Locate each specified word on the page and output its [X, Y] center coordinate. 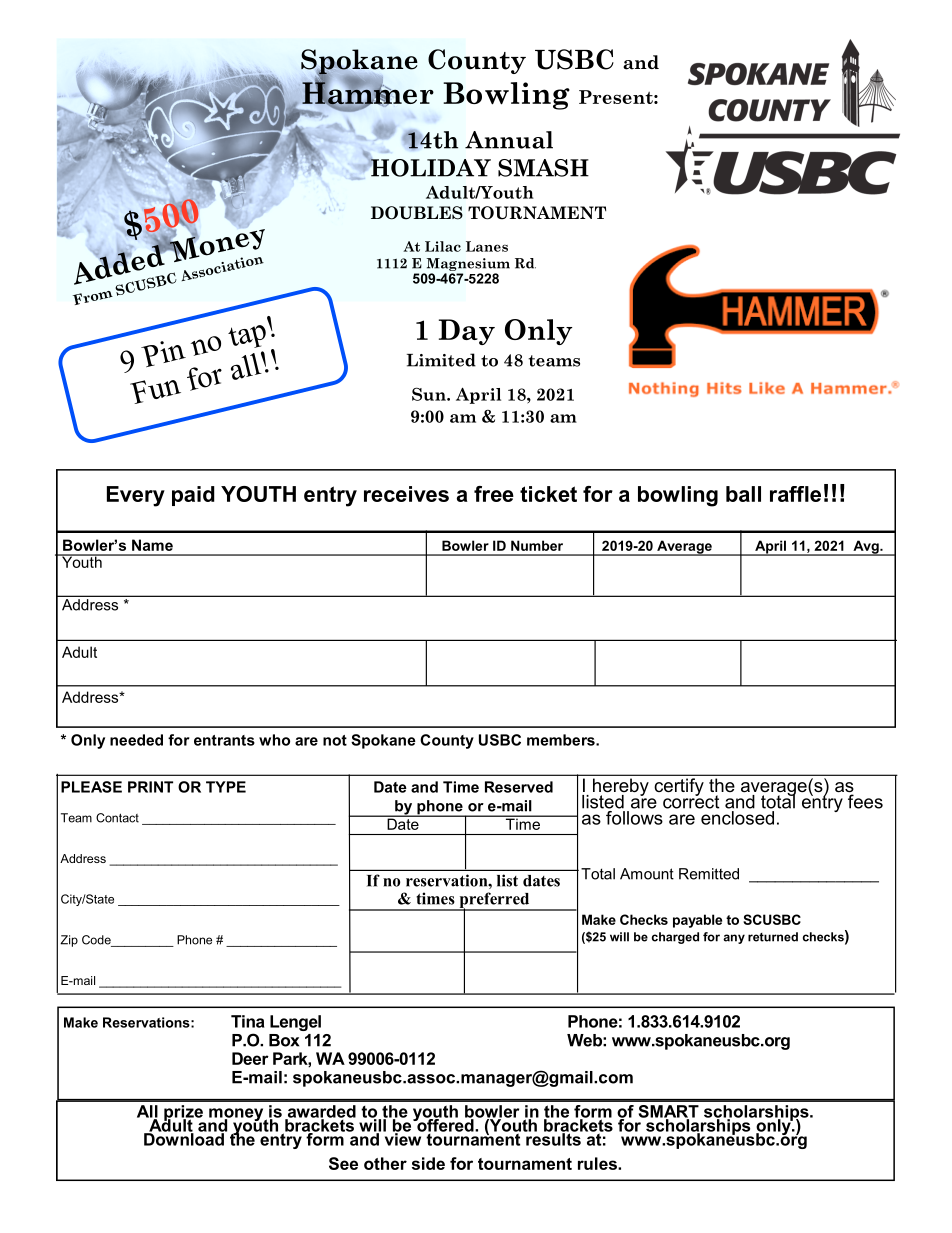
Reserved [519, 787]
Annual [509, 140]
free [494, 494]
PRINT [150, 787]
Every [136, 496]
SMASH [543, 168]
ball [743, 494]
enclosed [737, 818]
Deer [250, 1058]
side [428, 1163]
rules [598, 1163]
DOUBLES [417, 213]
